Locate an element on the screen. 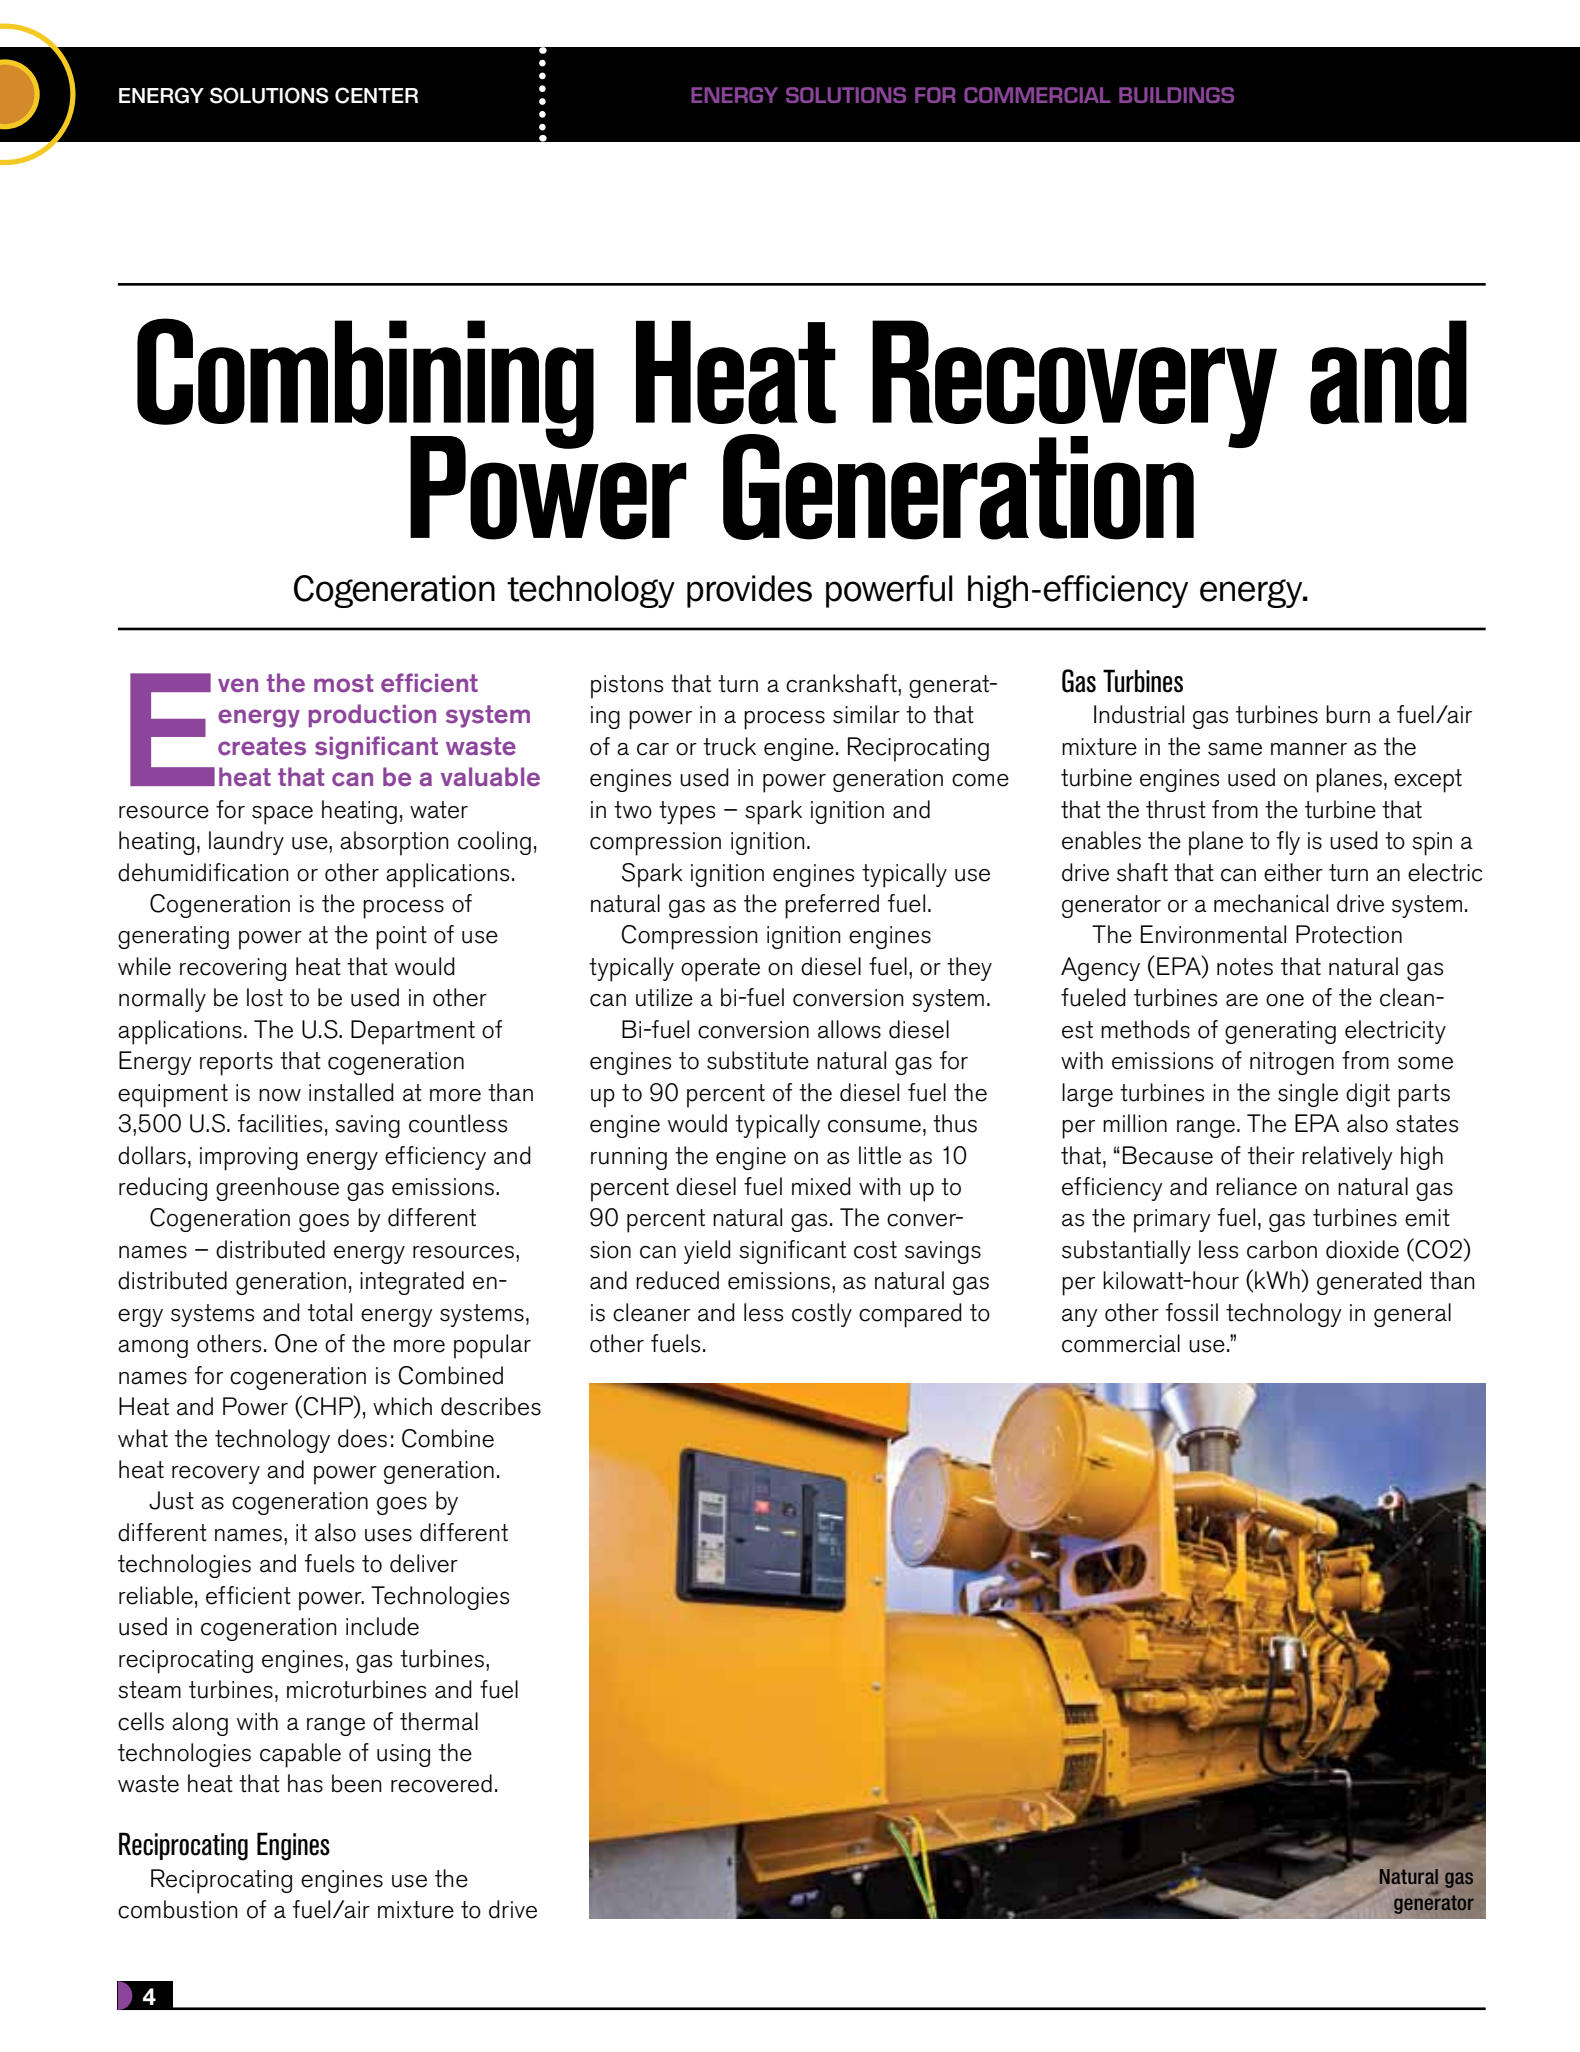 This screenshot has width=1580, height=2052. any is located at coordinates (1080, 1318).
